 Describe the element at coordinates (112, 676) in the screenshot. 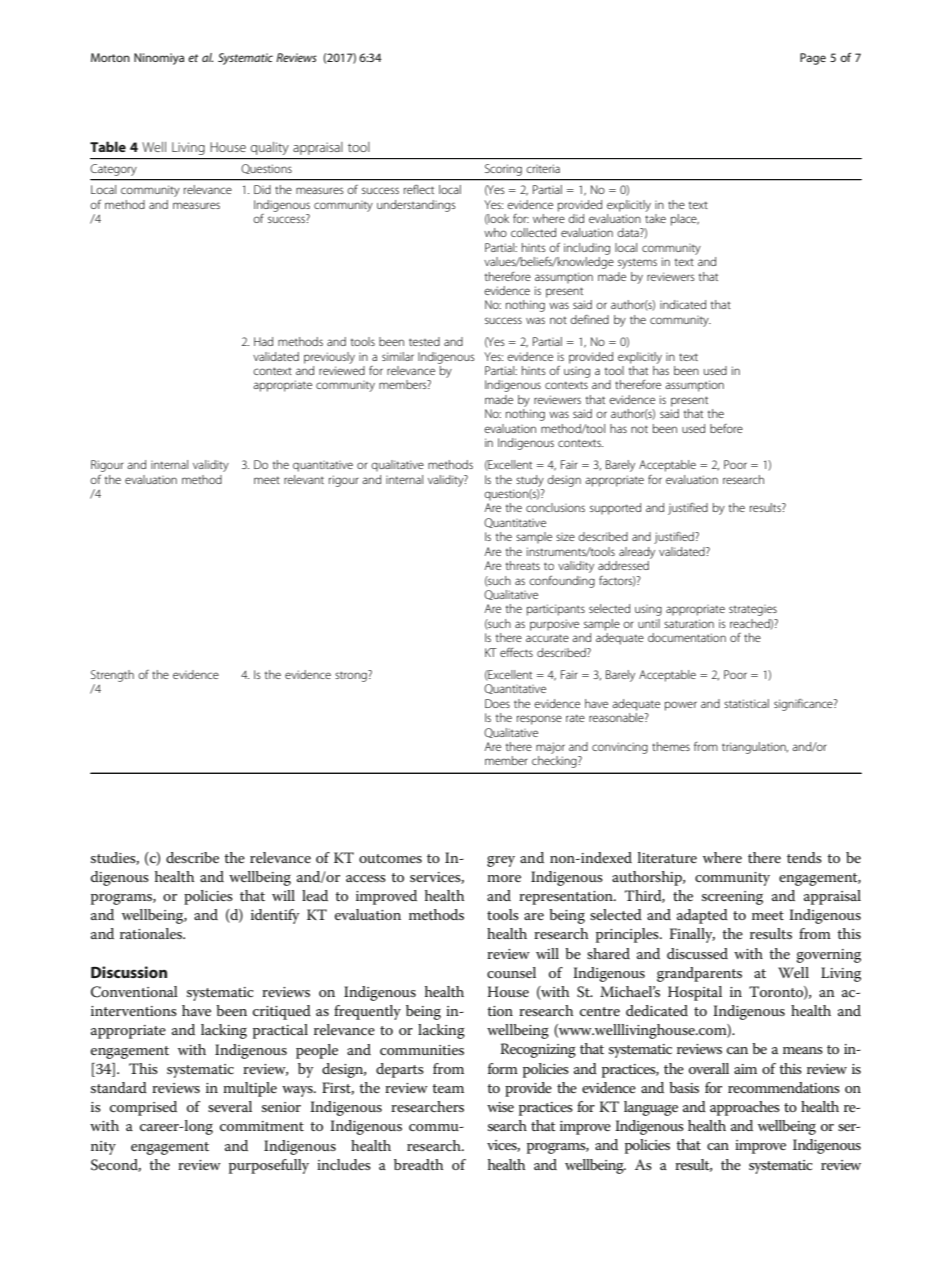

I see `Strength` at that location.
